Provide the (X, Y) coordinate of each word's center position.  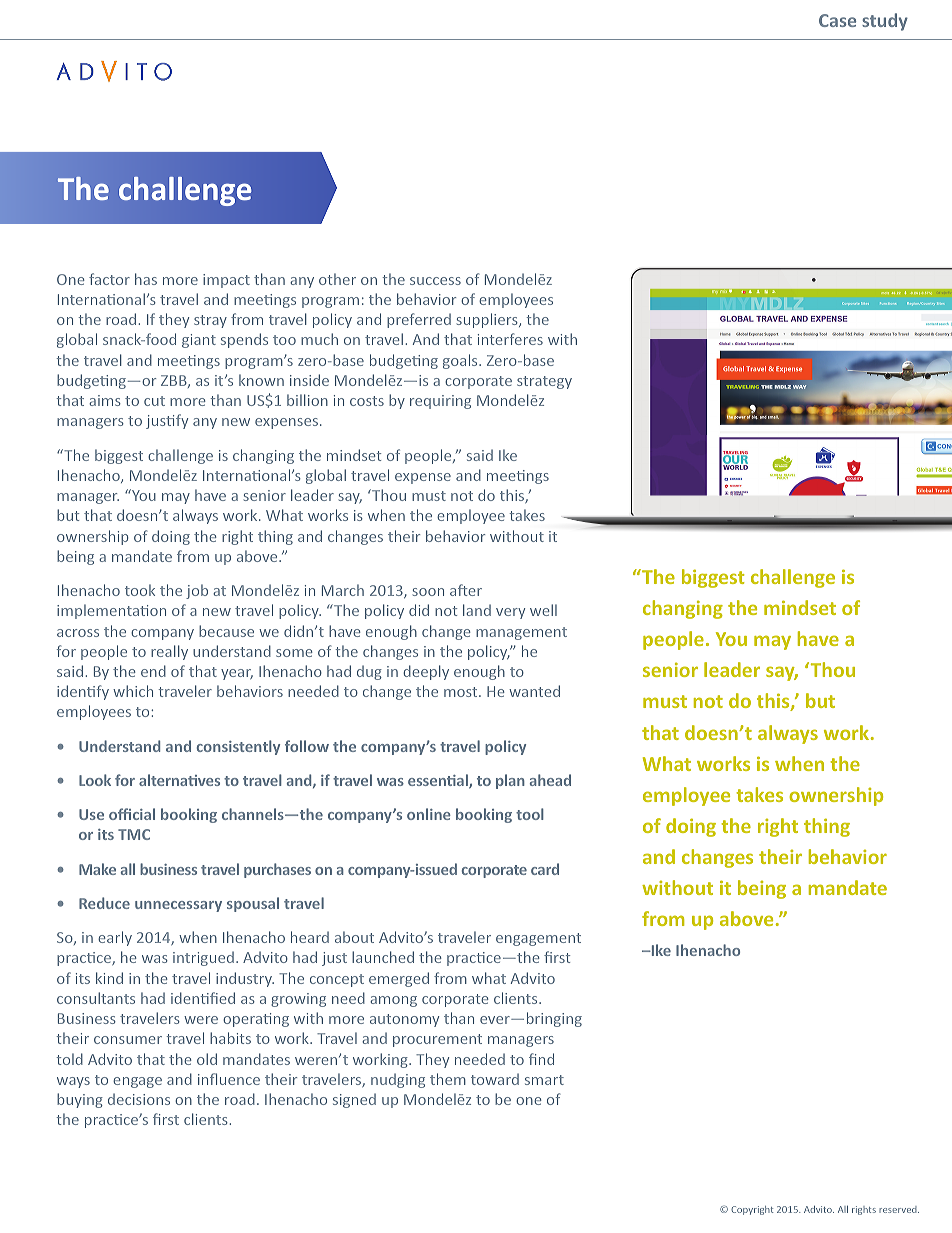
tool (530, 814)
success (435, 281)
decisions (139, 1099)
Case (837, 20)
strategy (544, 382)
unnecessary (178, 906)
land (477, 610)
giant (199, 341)
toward (495, 1079)
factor (109, 279)
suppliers (488, 320)
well (543, 610)
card (545, 869)
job (197, 591)
